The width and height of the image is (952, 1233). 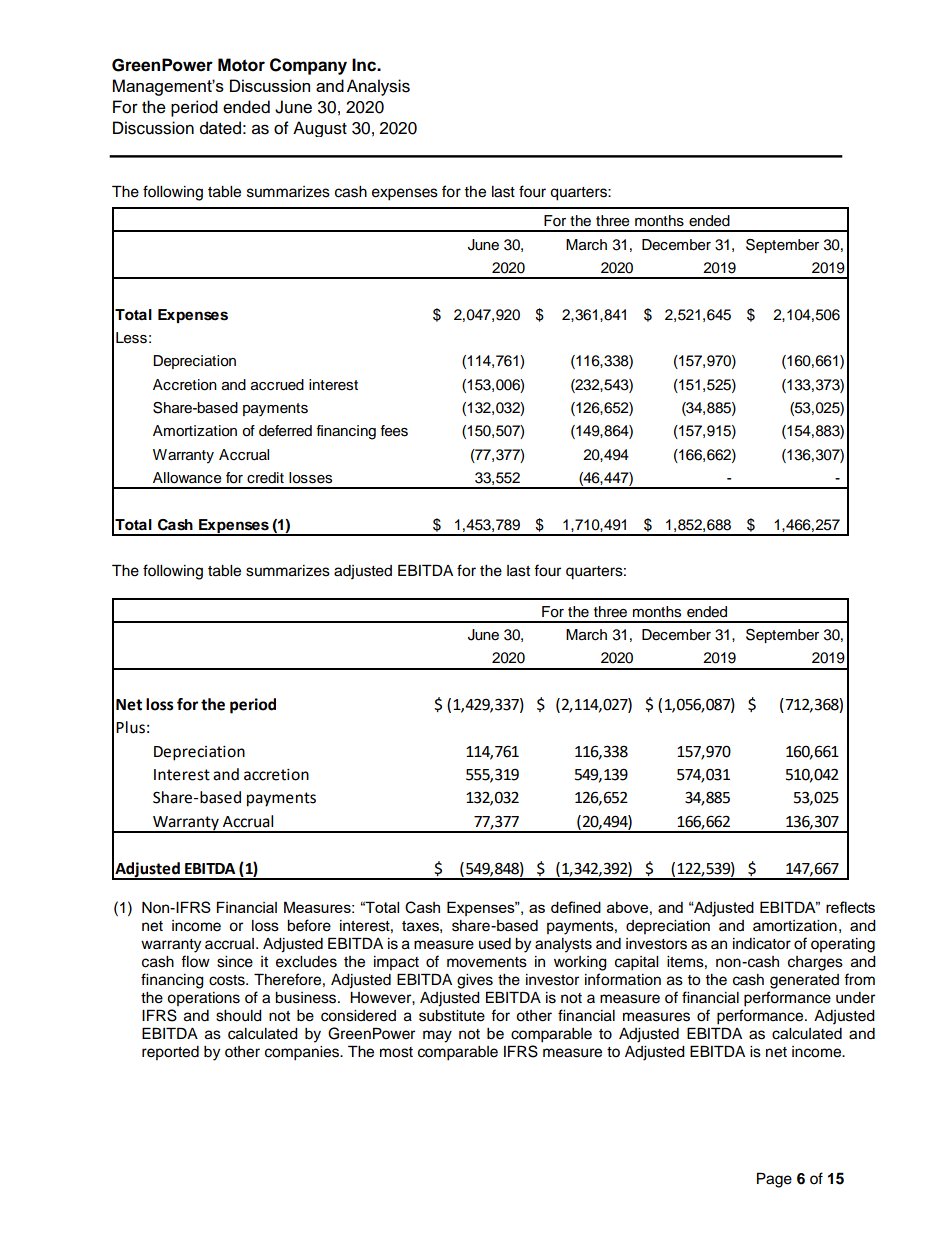 I want to click on August, so click(x=320, y=129).
